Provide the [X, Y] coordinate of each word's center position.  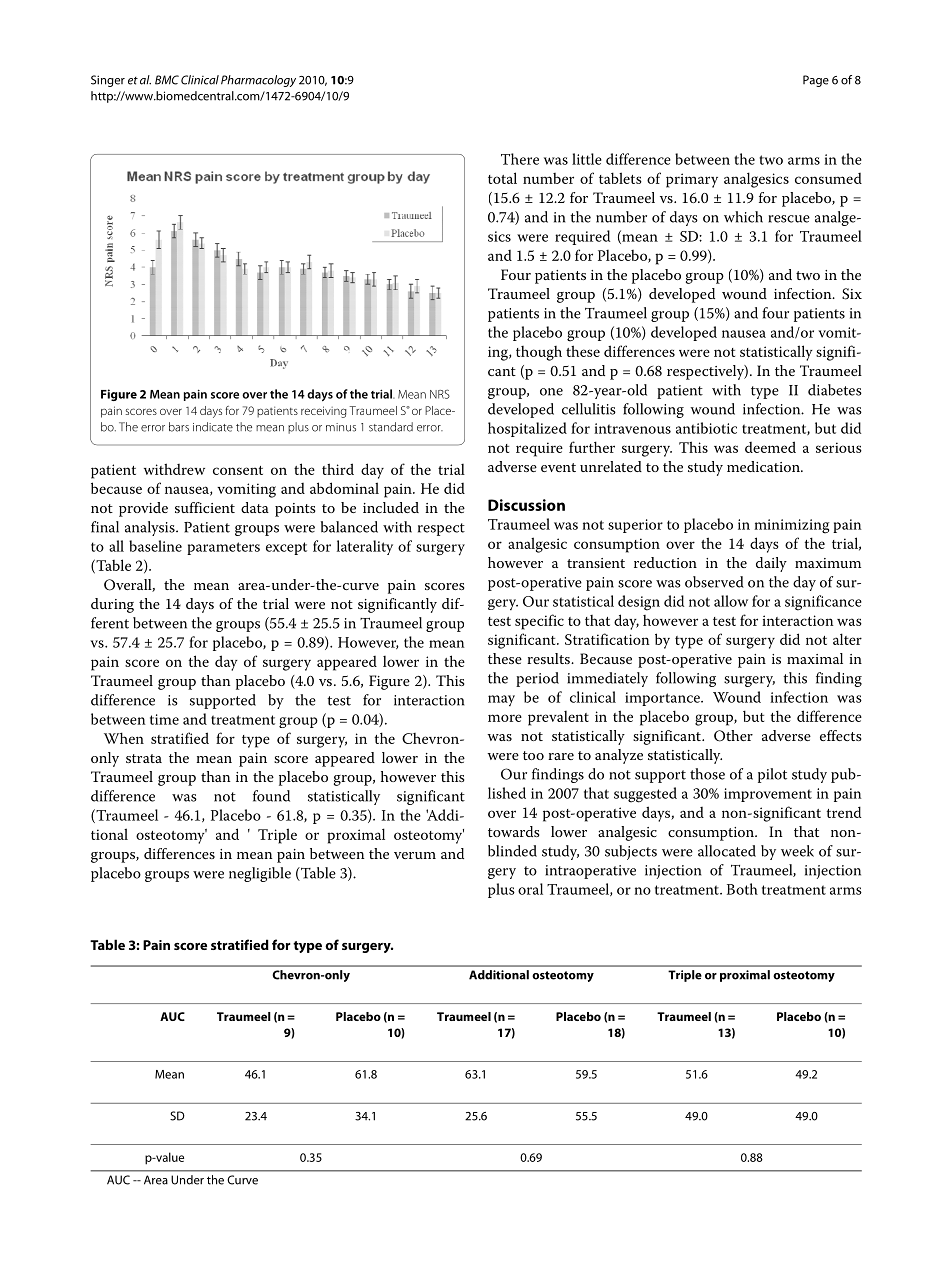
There [520, 159]
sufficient [205, 507]
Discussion [526, 505]
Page [816, 81]
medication [764, 466]
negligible [260, 874]
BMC [167, 80]
